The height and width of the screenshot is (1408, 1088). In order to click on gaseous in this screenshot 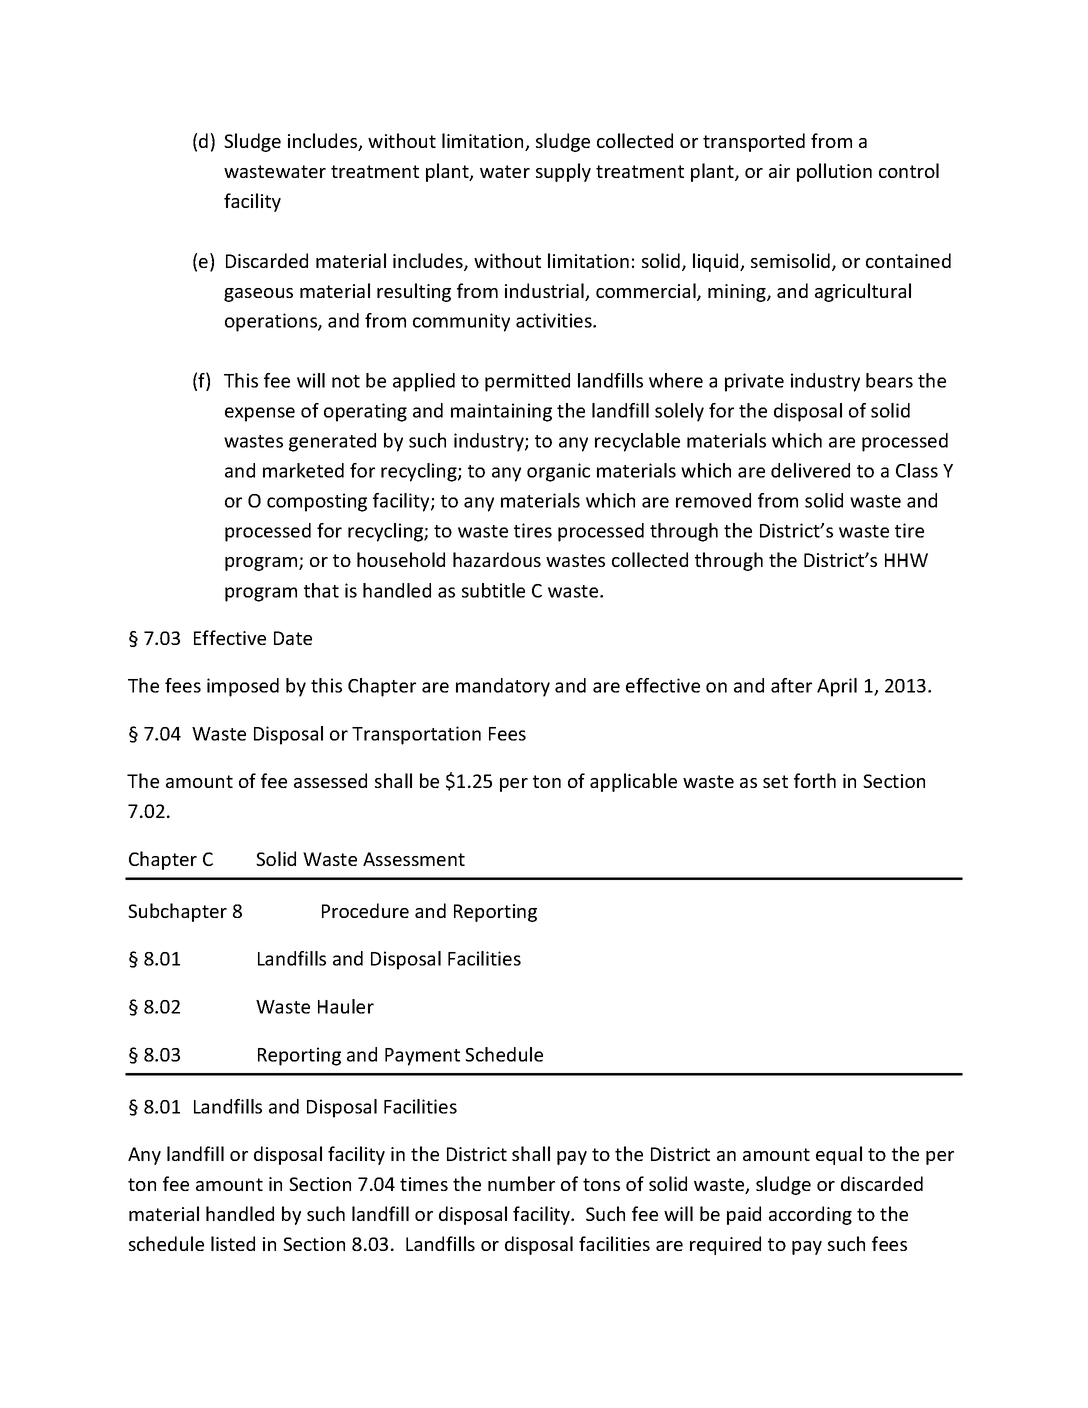, I will do `click(258, 295)`.
